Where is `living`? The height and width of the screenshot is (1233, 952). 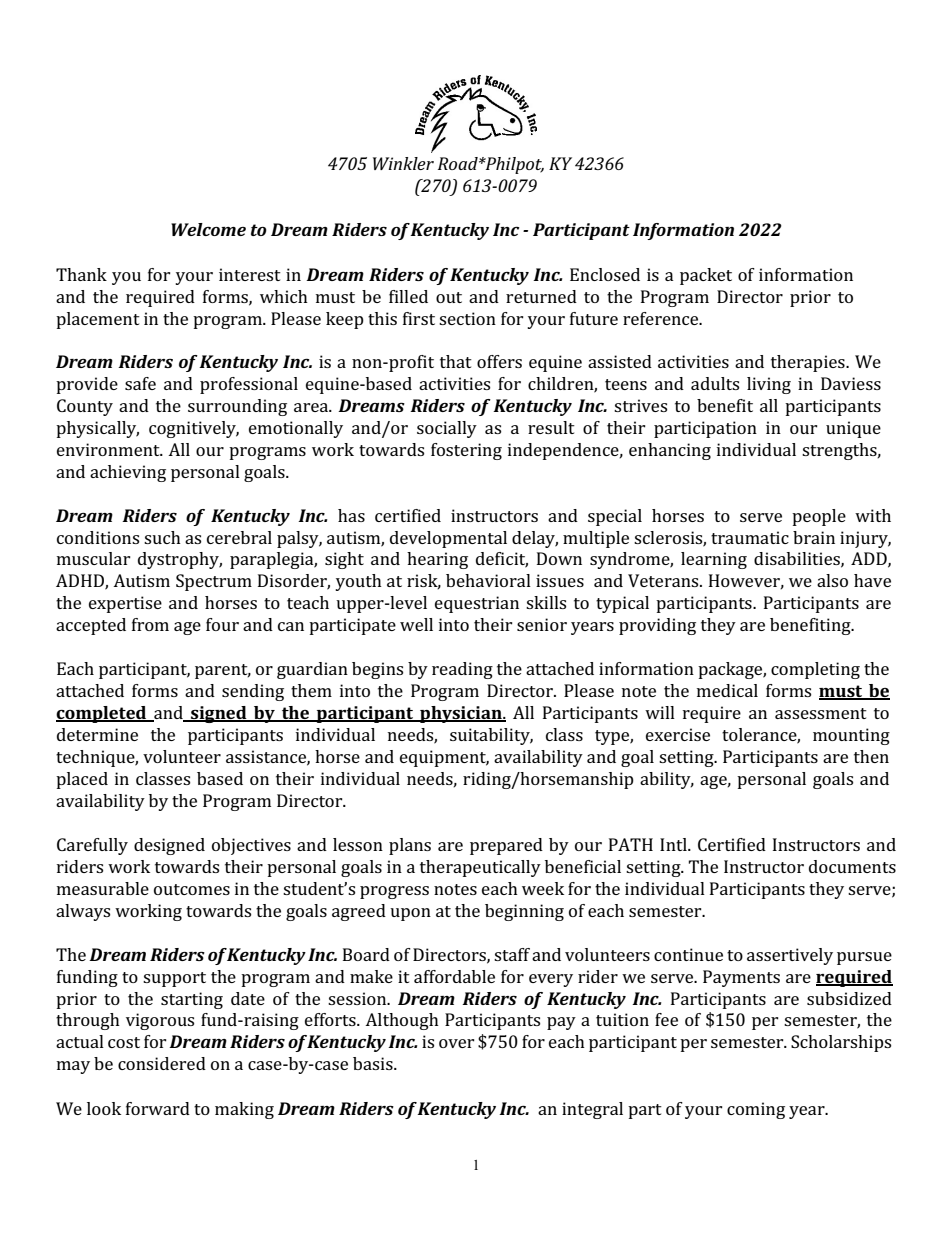 living is located at coordinates (769, 385).
